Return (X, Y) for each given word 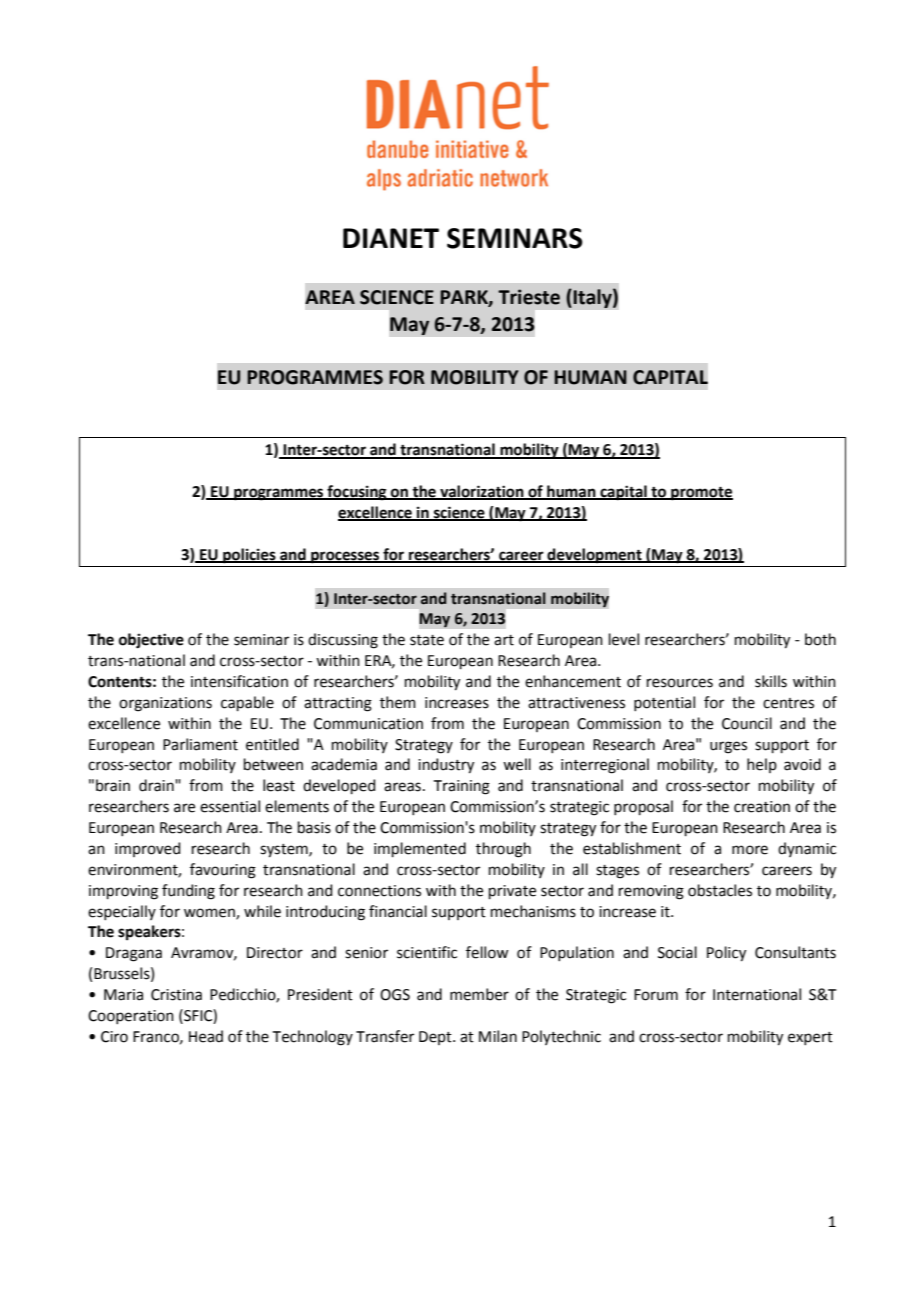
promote (701, 494)
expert (810, 1038)
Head (206, 1036)
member (479, 994)
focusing (357, 493)
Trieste (529, 297)
